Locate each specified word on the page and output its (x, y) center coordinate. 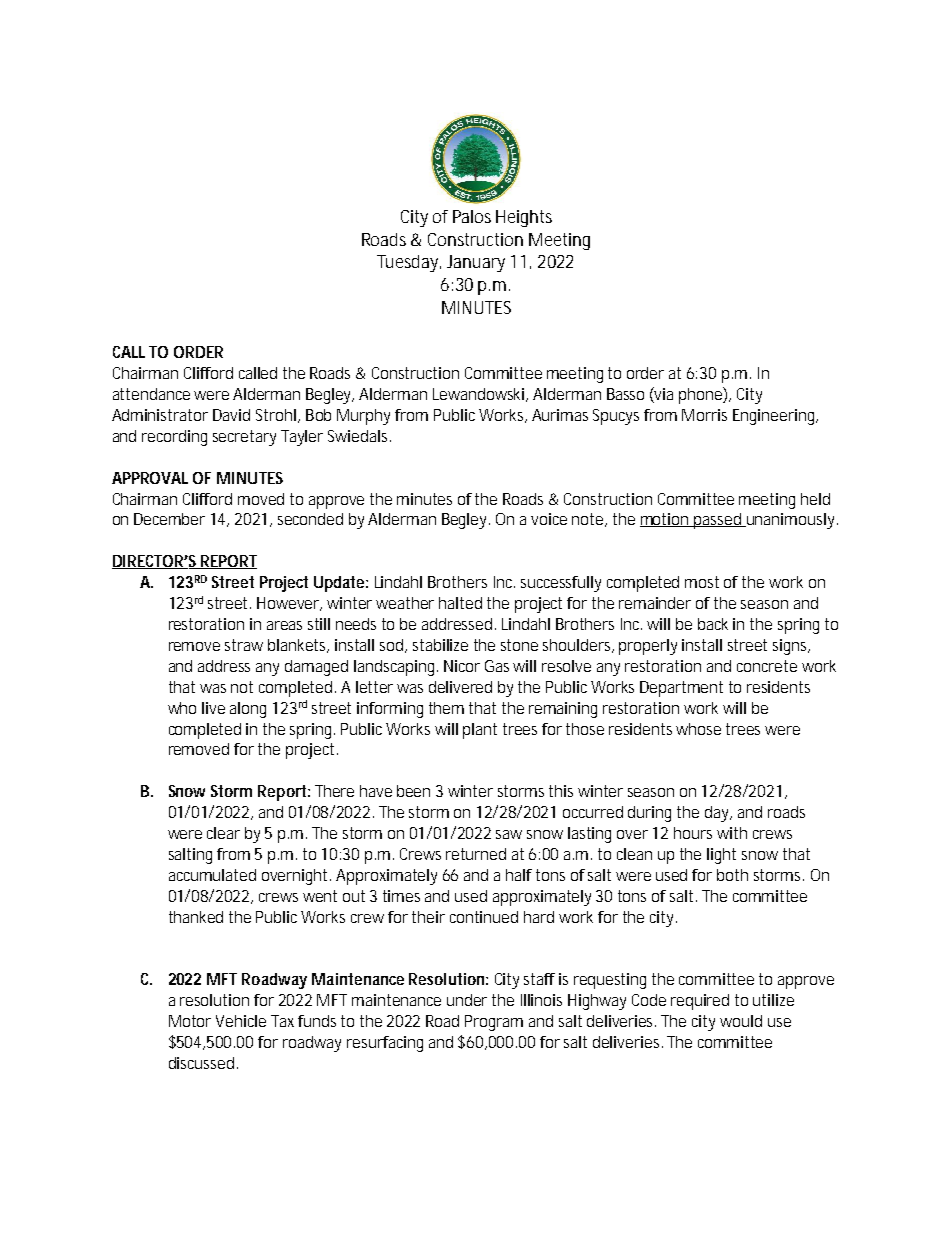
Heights (524, 218)
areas (284, 625)
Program (494, 1023)
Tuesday (409, 263)
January (476, 263)
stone (519, 645)
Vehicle (241, 1021)
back (713, 624)
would (741, 1021)
